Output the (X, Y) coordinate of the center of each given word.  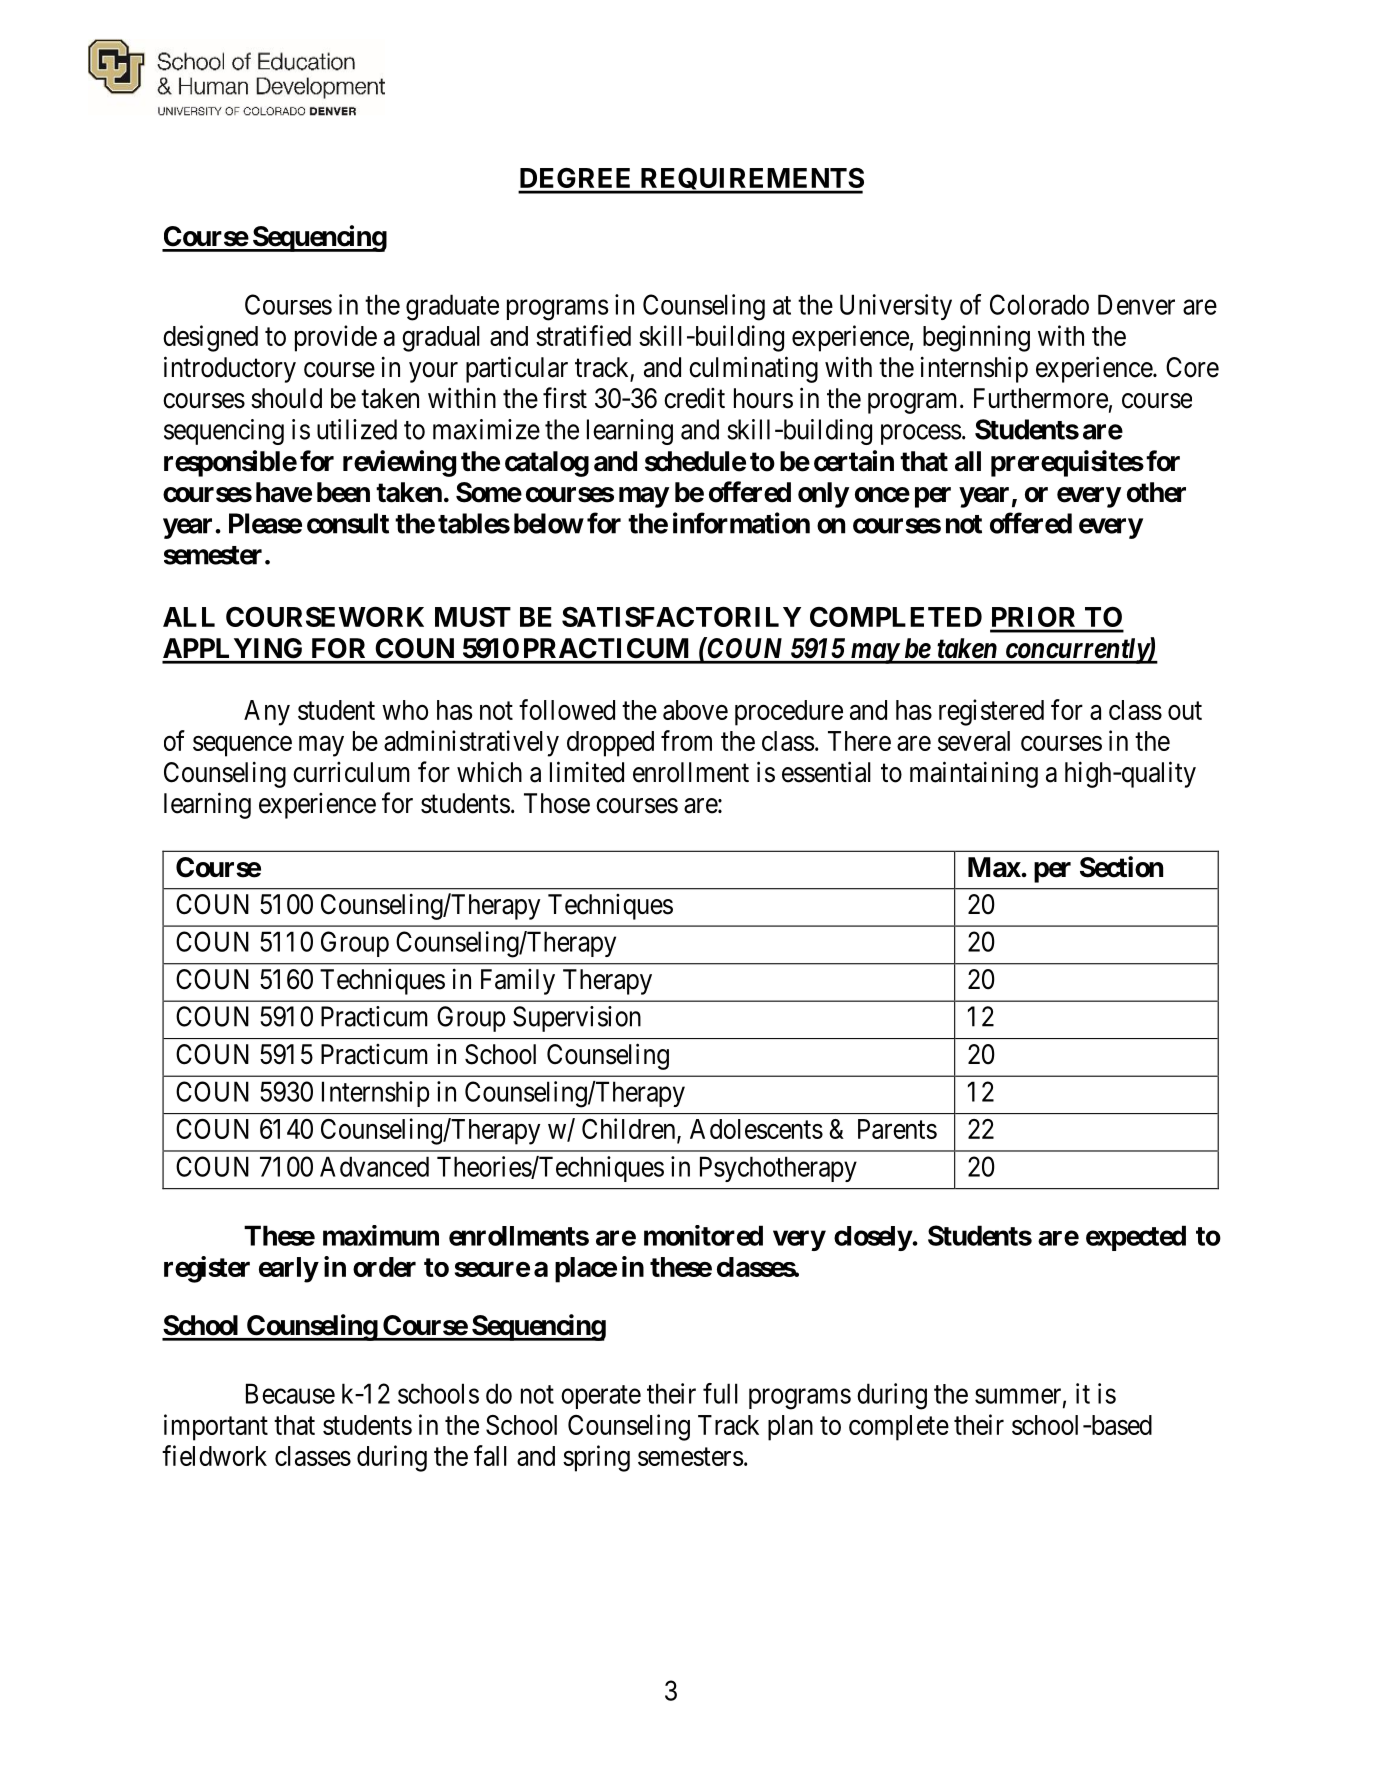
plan (790, 1428)
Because (290, 1393)
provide (336, 338)
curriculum (351, 772)
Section (1121, 867)
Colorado (1039, 304)
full (720, 1393)
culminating (753, 369)
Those (557, 803)
